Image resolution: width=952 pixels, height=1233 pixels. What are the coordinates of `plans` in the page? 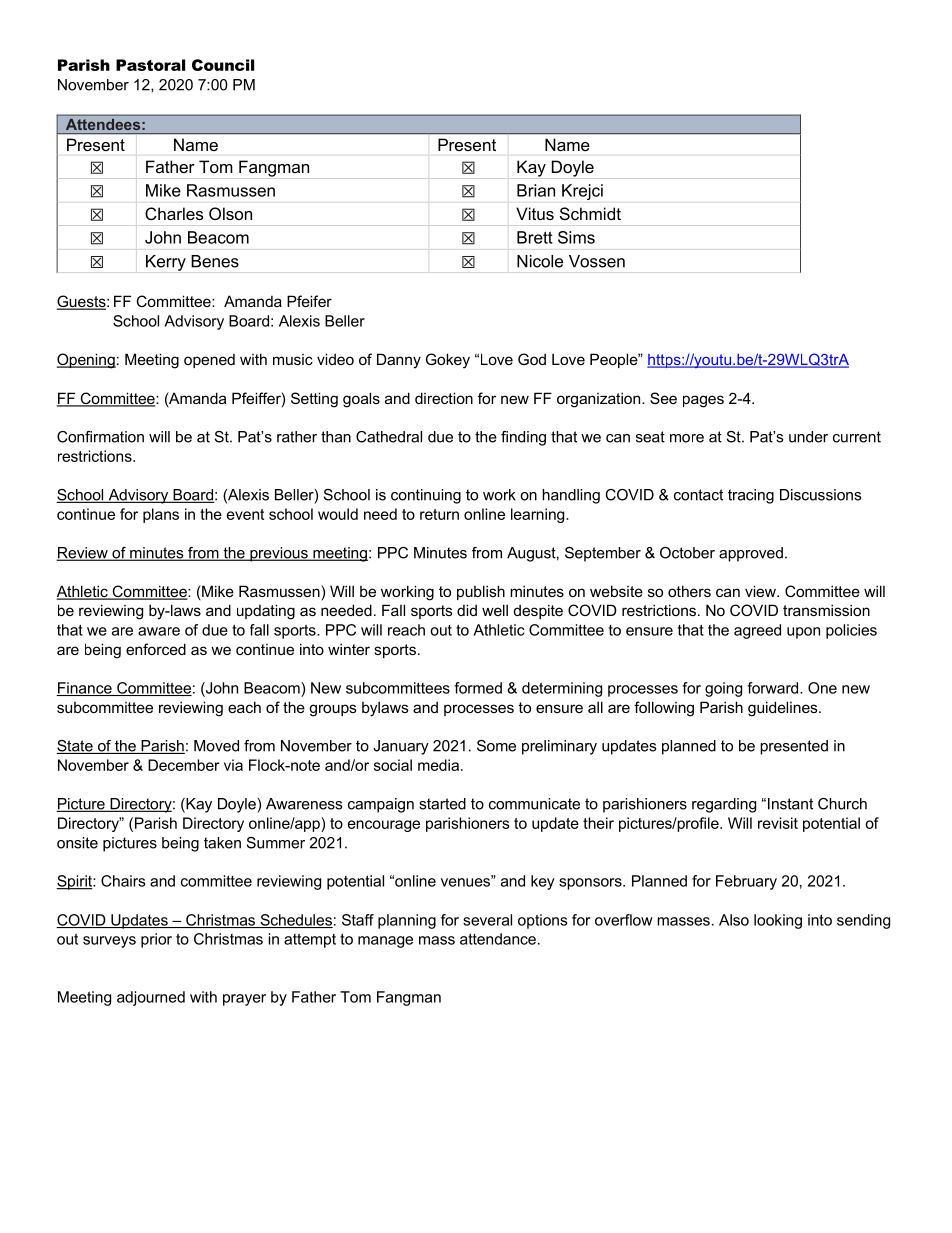 It's located at (161, 515).
